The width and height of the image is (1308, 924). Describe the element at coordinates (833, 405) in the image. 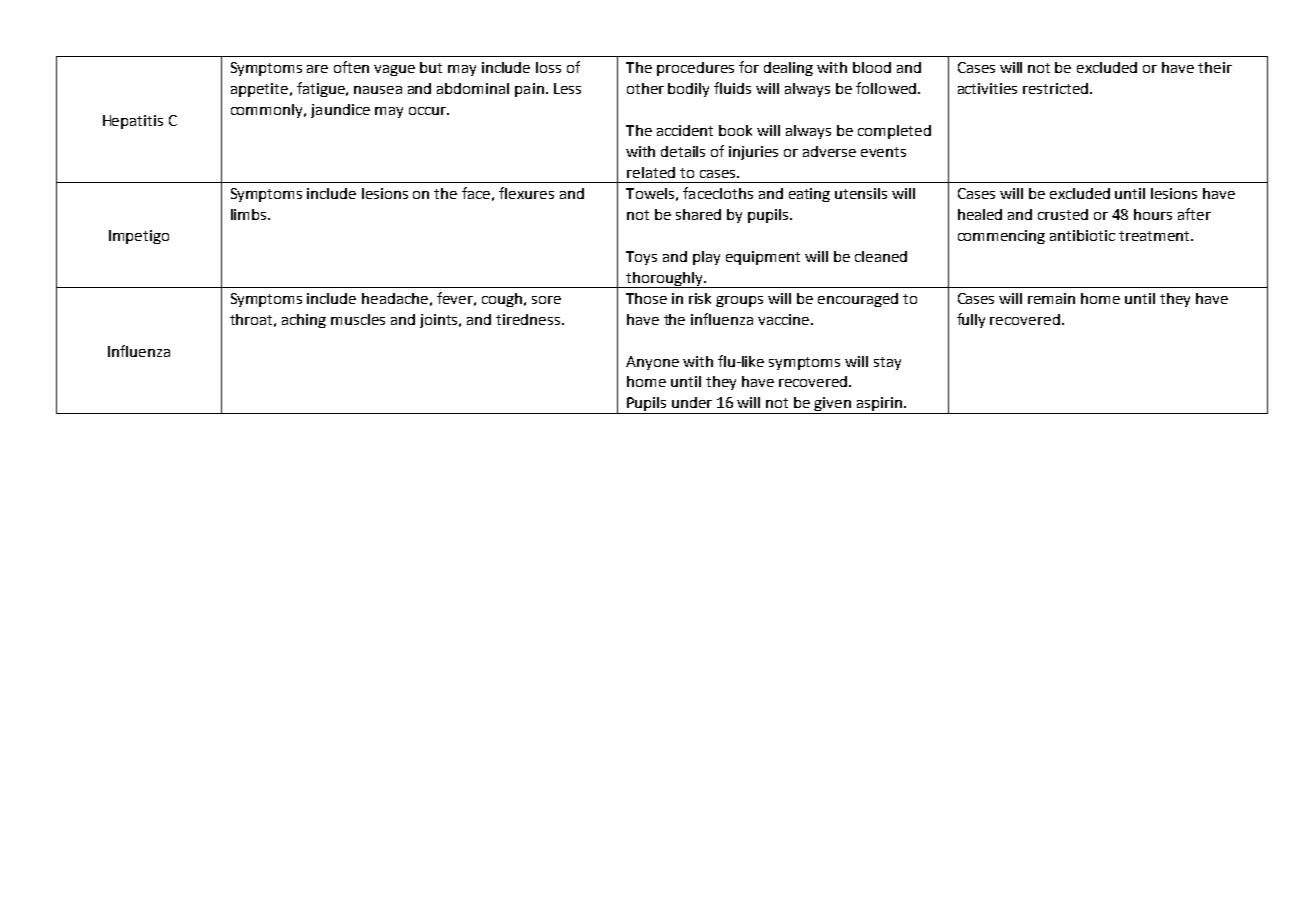

I see `given` at that location.
